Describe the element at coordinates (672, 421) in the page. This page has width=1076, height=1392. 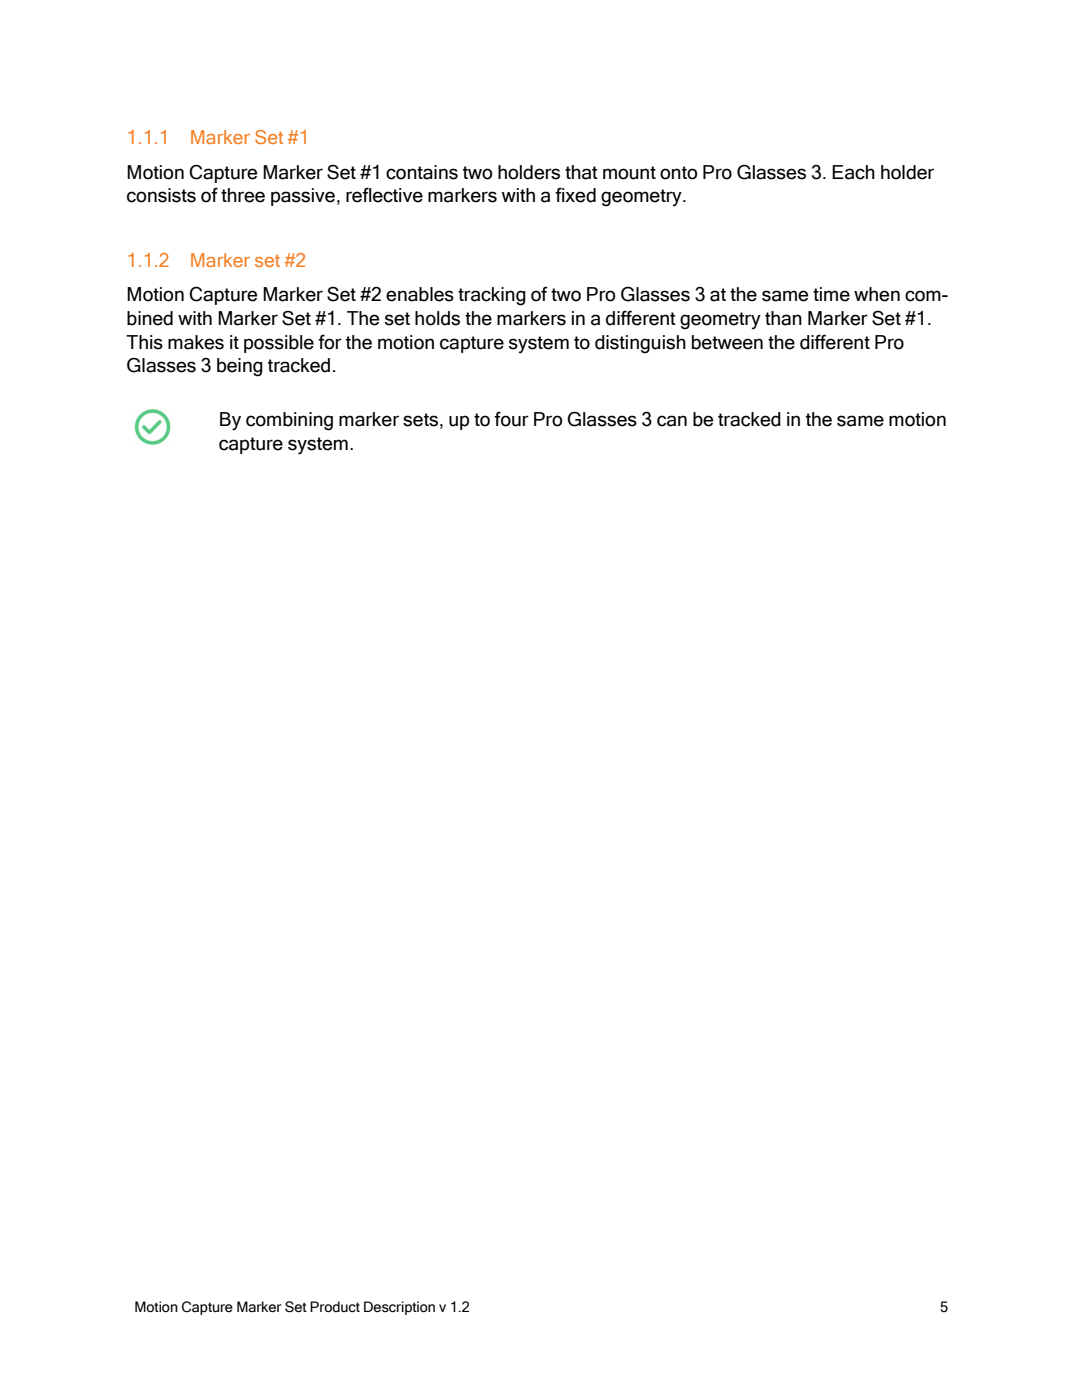
I see `can` at that location.
